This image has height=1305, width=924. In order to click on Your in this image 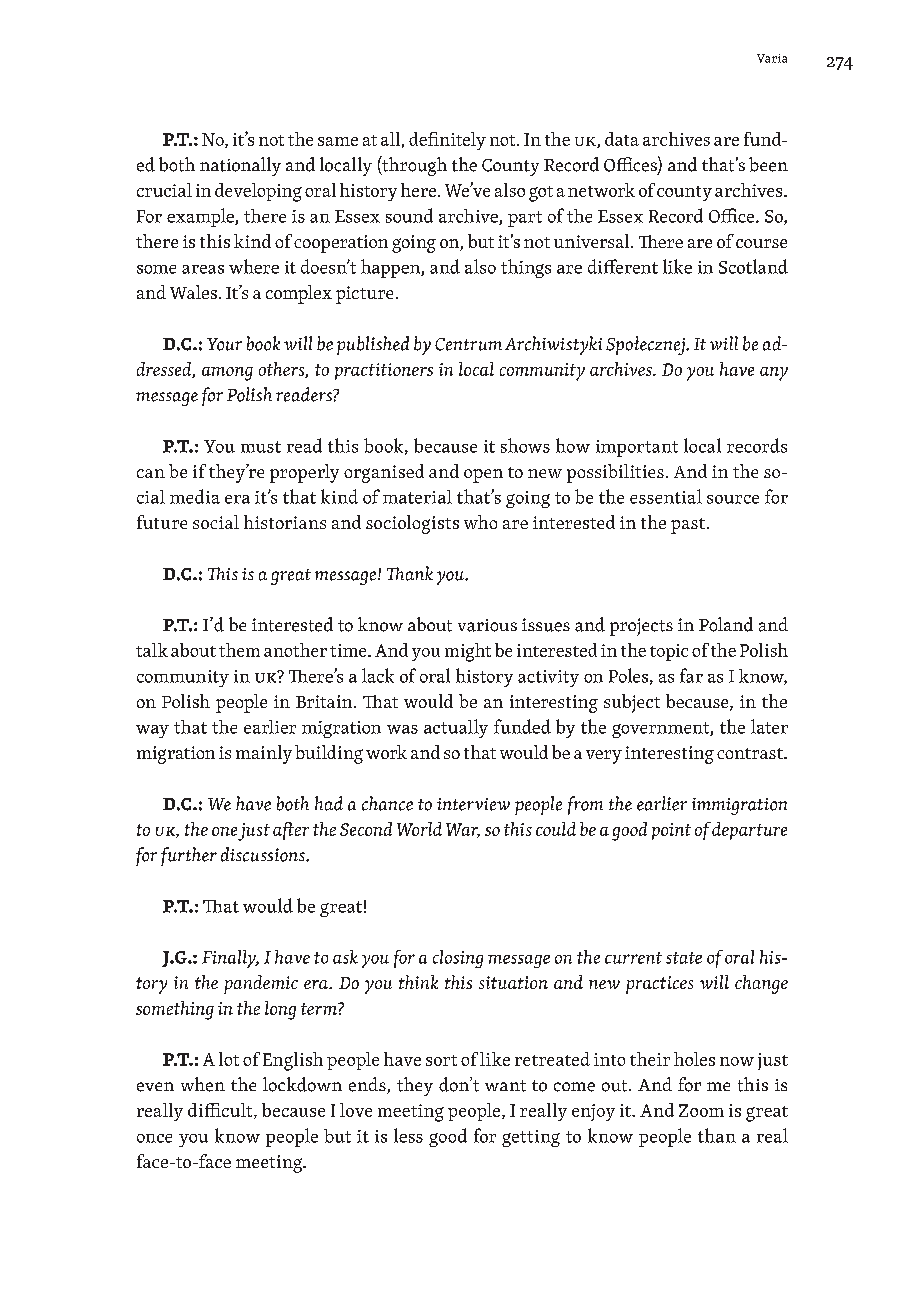, I will do `click(224, 344)`.
